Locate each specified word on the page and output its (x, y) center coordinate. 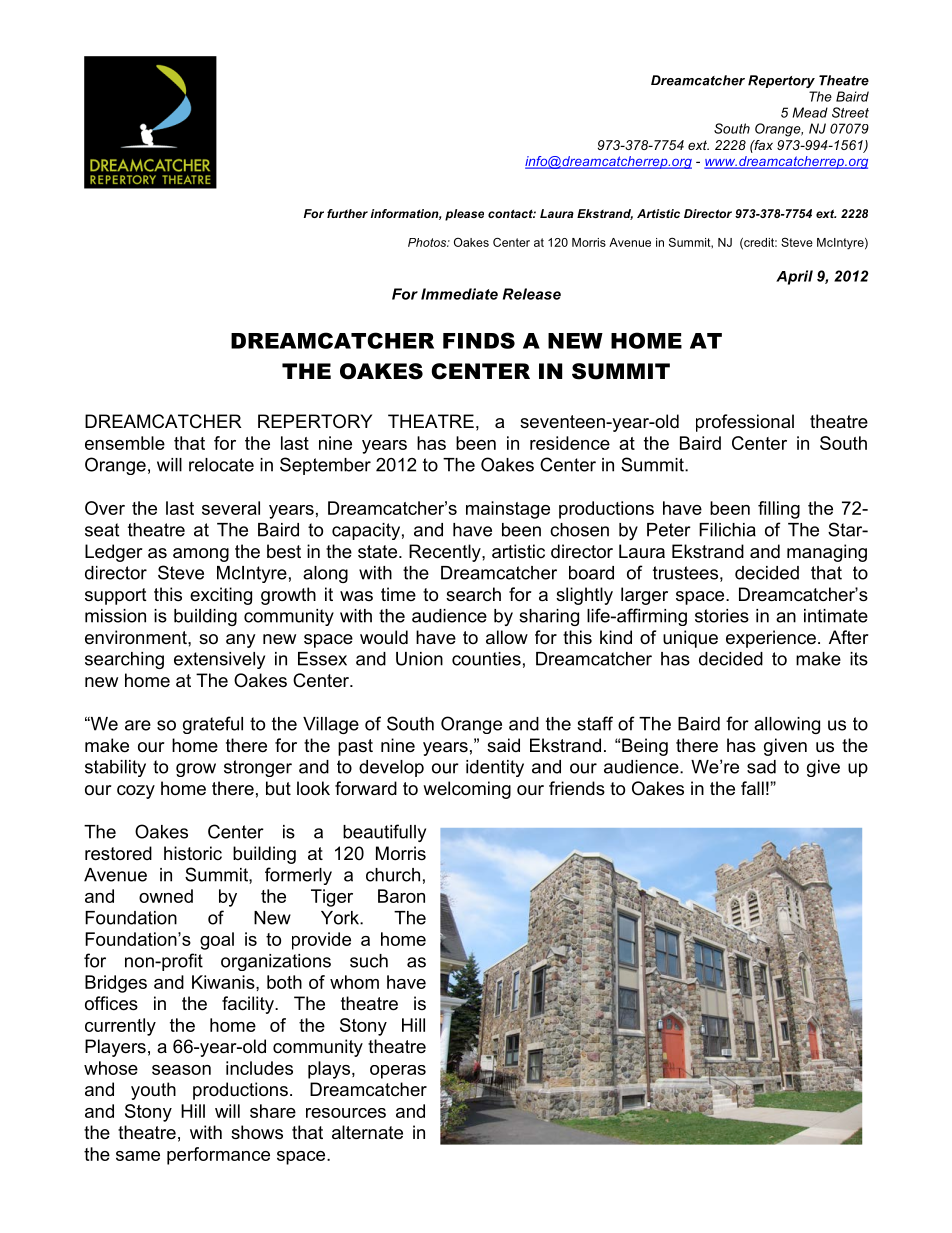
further (347, 213)
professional (745, 423)
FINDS (479, 340)
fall (752, 788)
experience (771, 639)
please (464, 215)
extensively (219, 660)
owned (166, 896)
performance (218, 1156)
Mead (810, 112)
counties (486, 659)
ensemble (125, 443)
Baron (401, 896)
